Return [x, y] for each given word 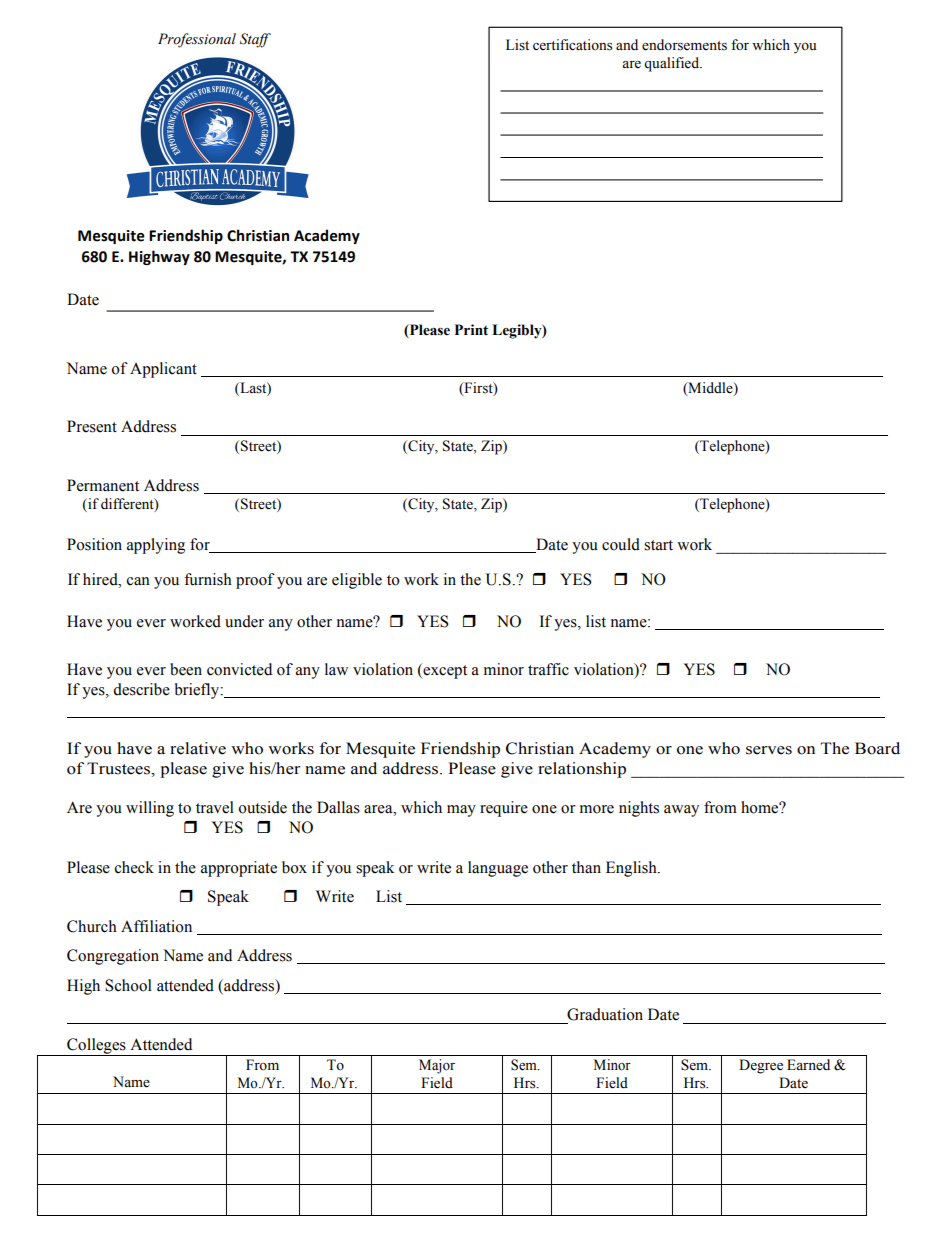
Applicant [163, 370]
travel [215, 807]
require [504, 809]
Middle [710, 388]
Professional [197, 40]
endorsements [684, 45]
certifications [572, 45]
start [658, 545]
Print [471, 329]
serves [769, 750]
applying [156, 546]
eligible [357, 581]
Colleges [96, 1047]
